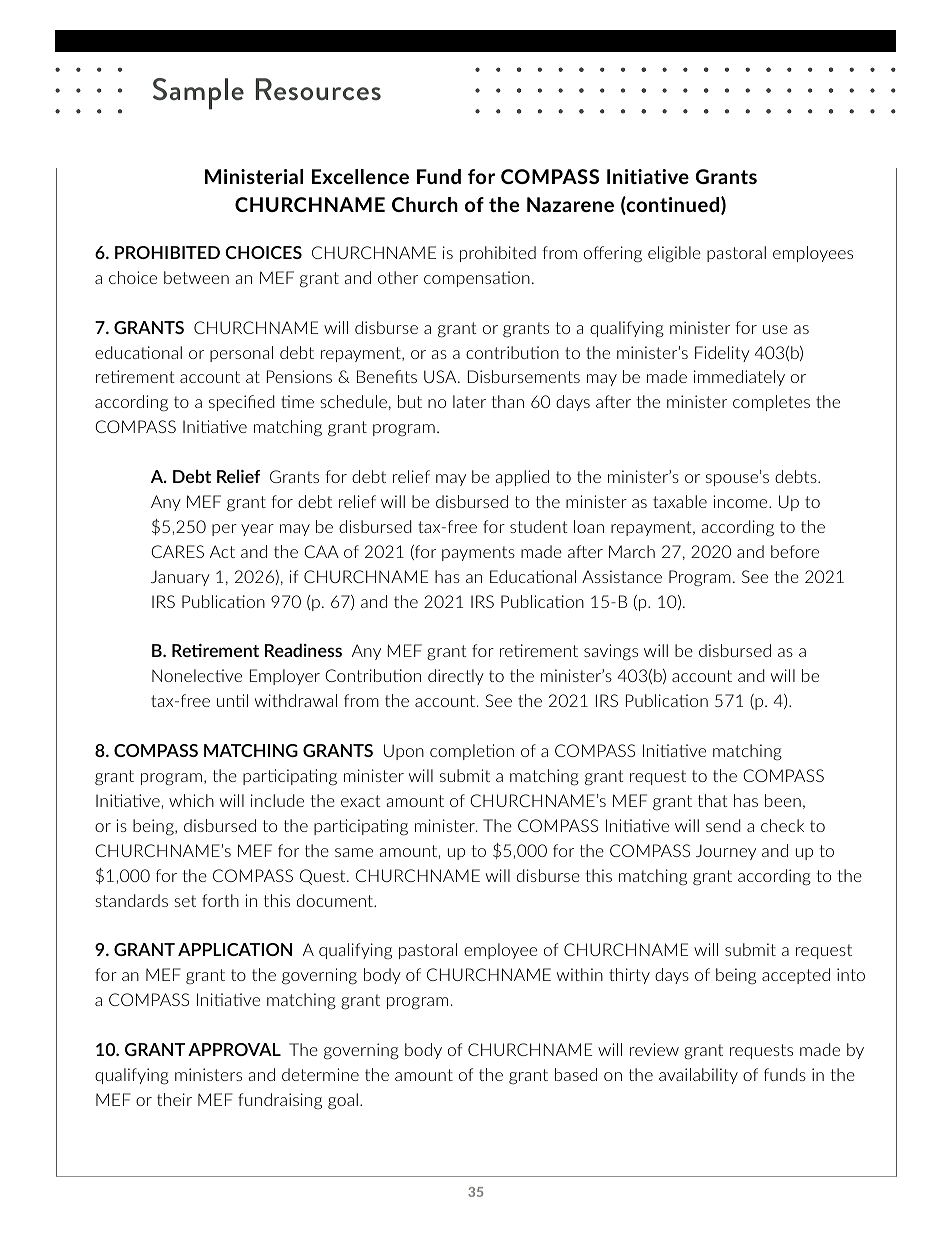  I want to click on Nazarene, so click(570, 204).
